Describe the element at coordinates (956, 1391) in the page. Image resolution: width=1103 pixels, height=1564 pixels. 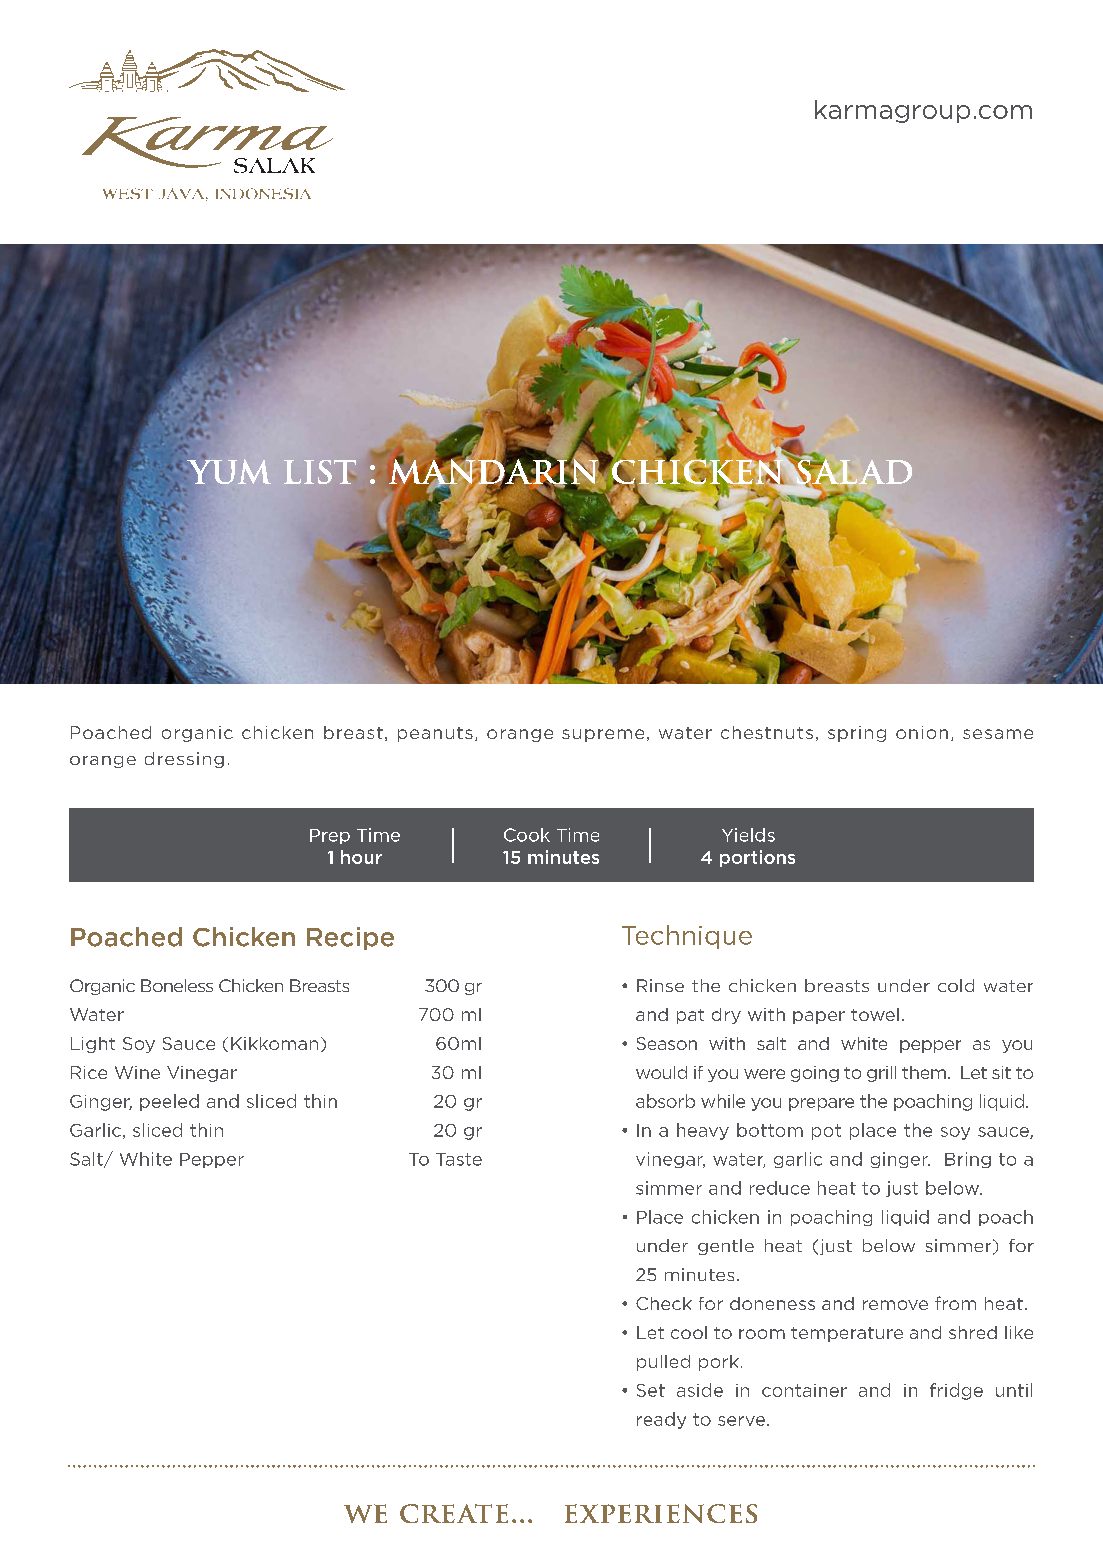
I see `fridge` at that location.
